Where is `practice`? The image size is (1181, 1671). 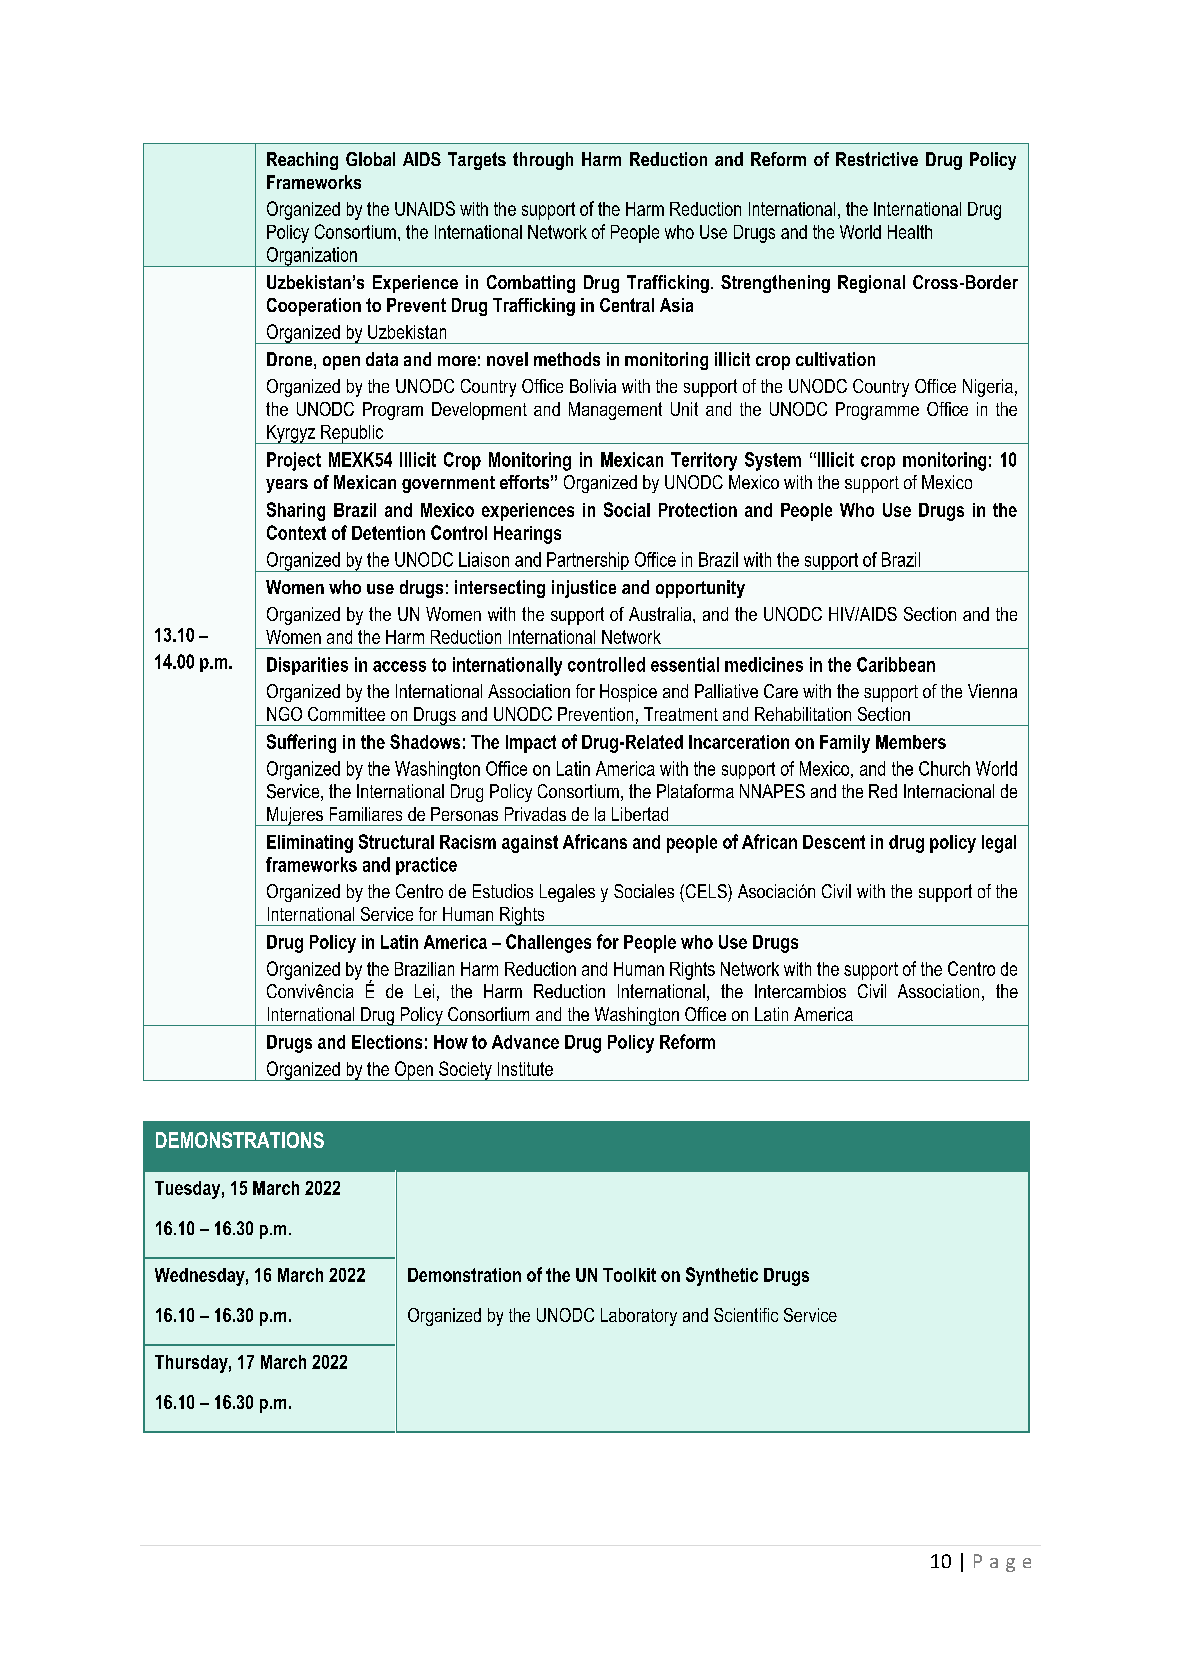
practice is located at coordinates (426, 866).
